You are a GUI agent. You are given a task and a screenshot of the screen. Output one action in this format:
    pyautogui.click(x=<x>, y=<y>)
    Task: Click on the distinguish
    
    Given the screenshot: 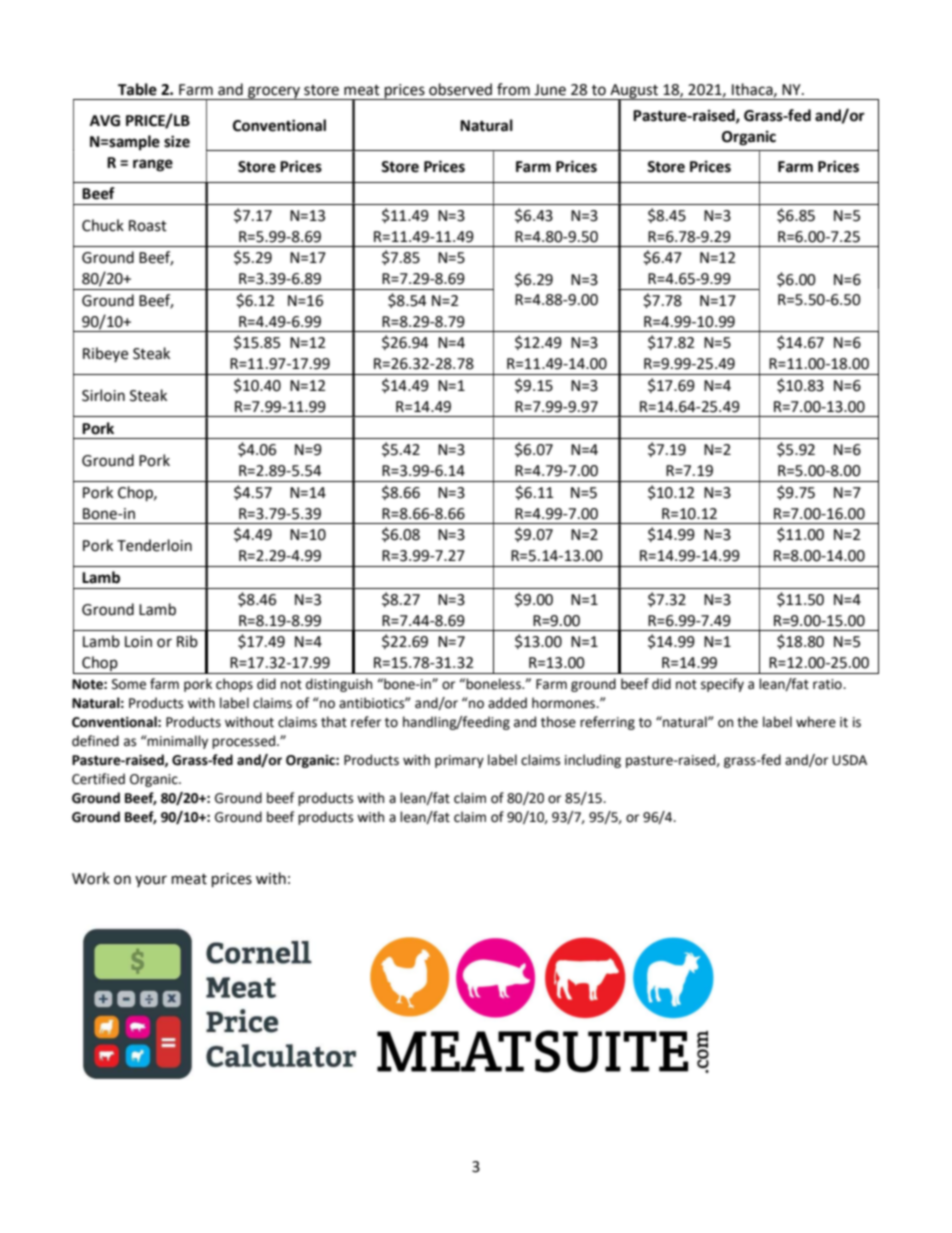 What is the action you would take?
    pyautogui.click(x=339, y=685)
